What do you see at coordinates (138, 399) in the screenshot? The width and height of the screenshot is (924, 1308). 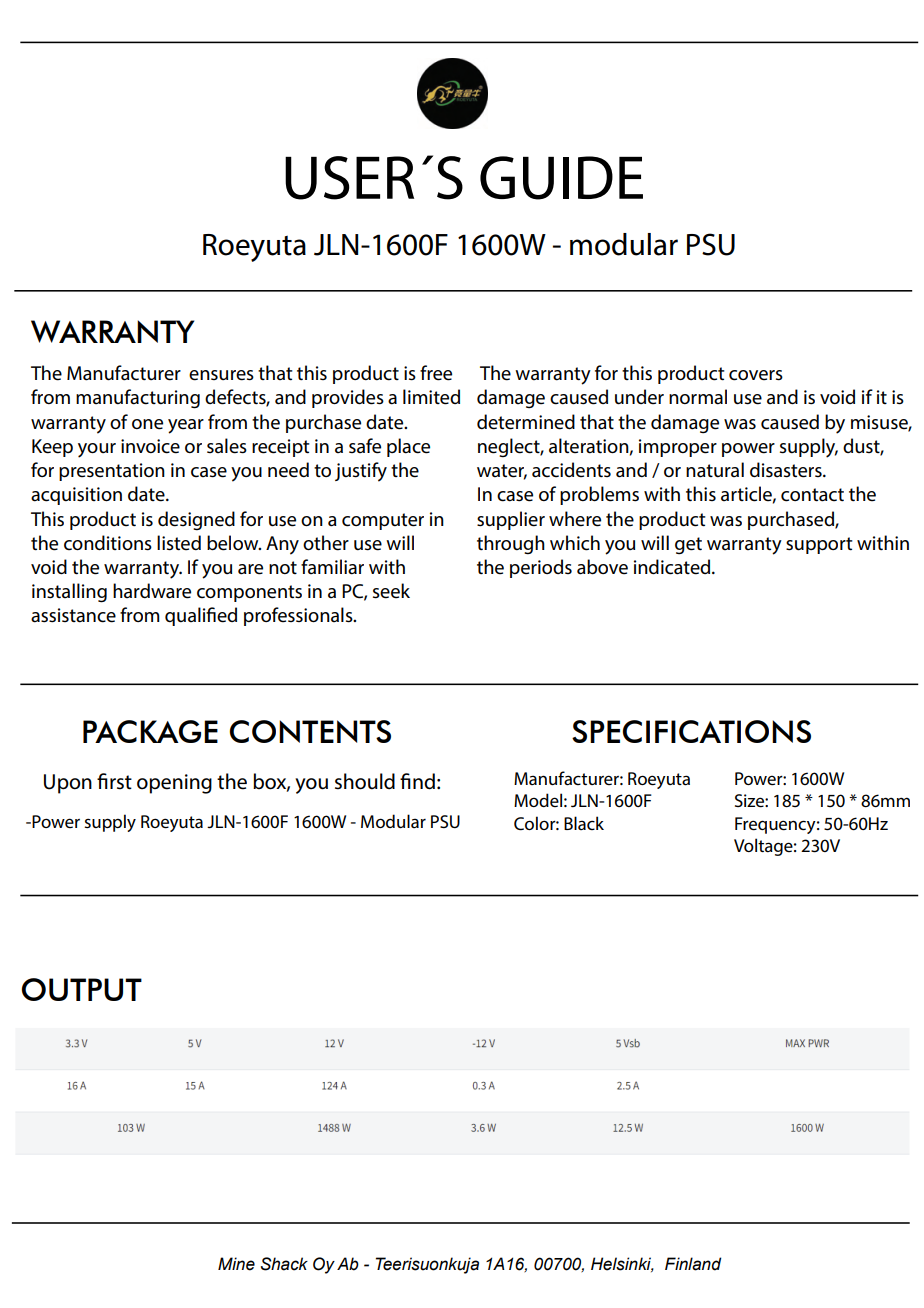 I see `manufacturing` at bounding box center [138, 399].
